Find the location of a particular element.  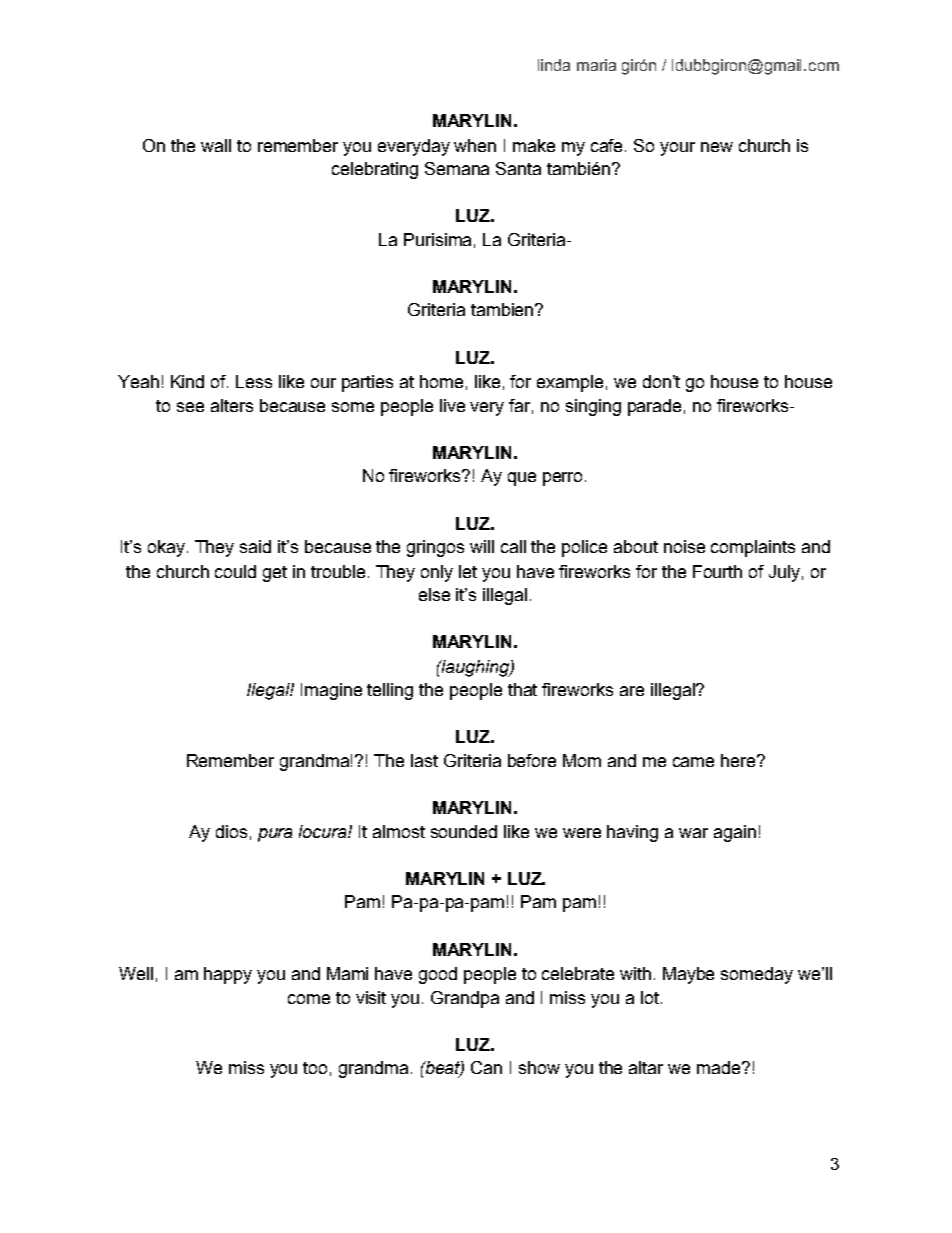

Can is located at coordinates (486, 1067).
